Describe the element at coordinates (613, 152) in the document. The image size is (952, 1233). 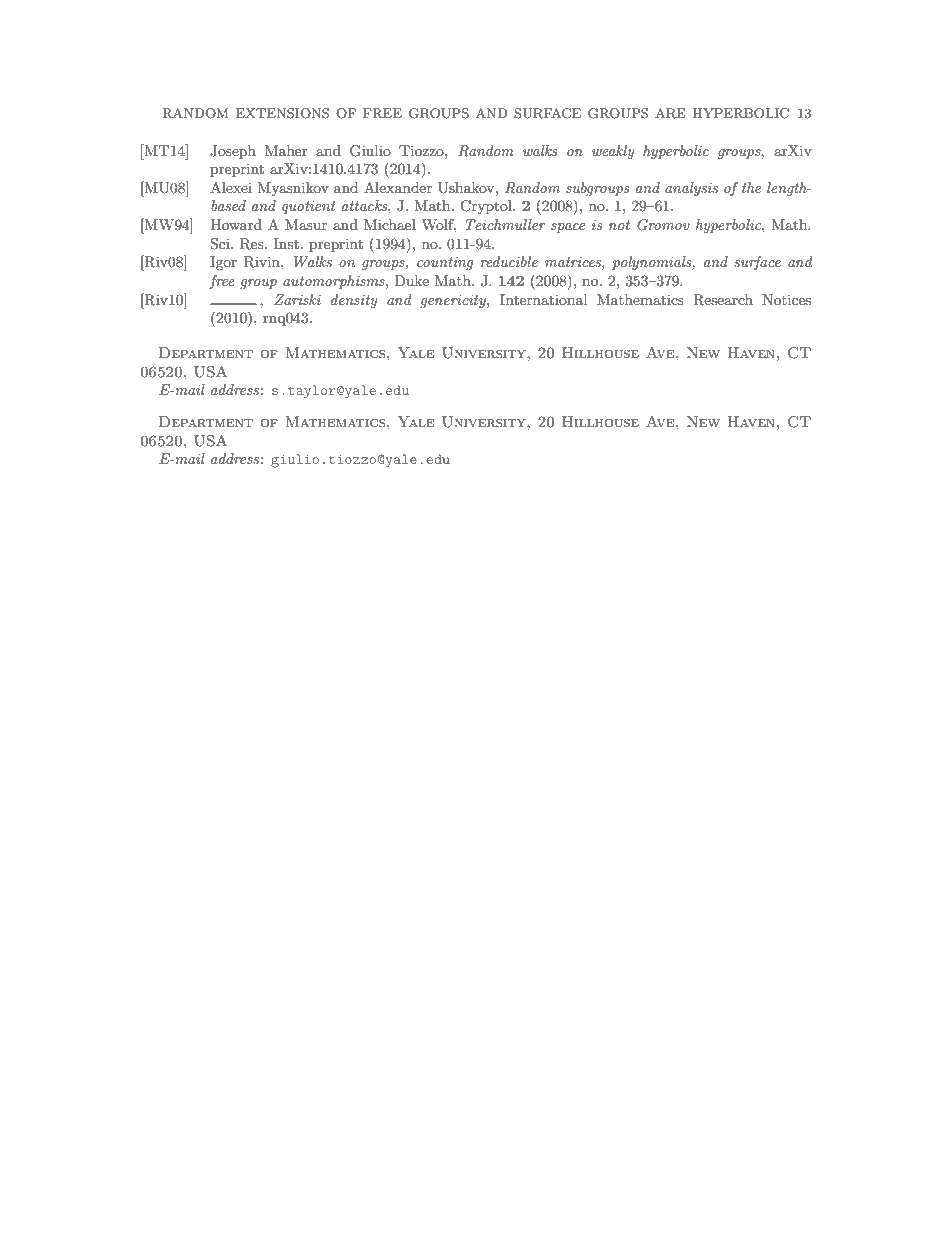
I see `weakly` at that location.
